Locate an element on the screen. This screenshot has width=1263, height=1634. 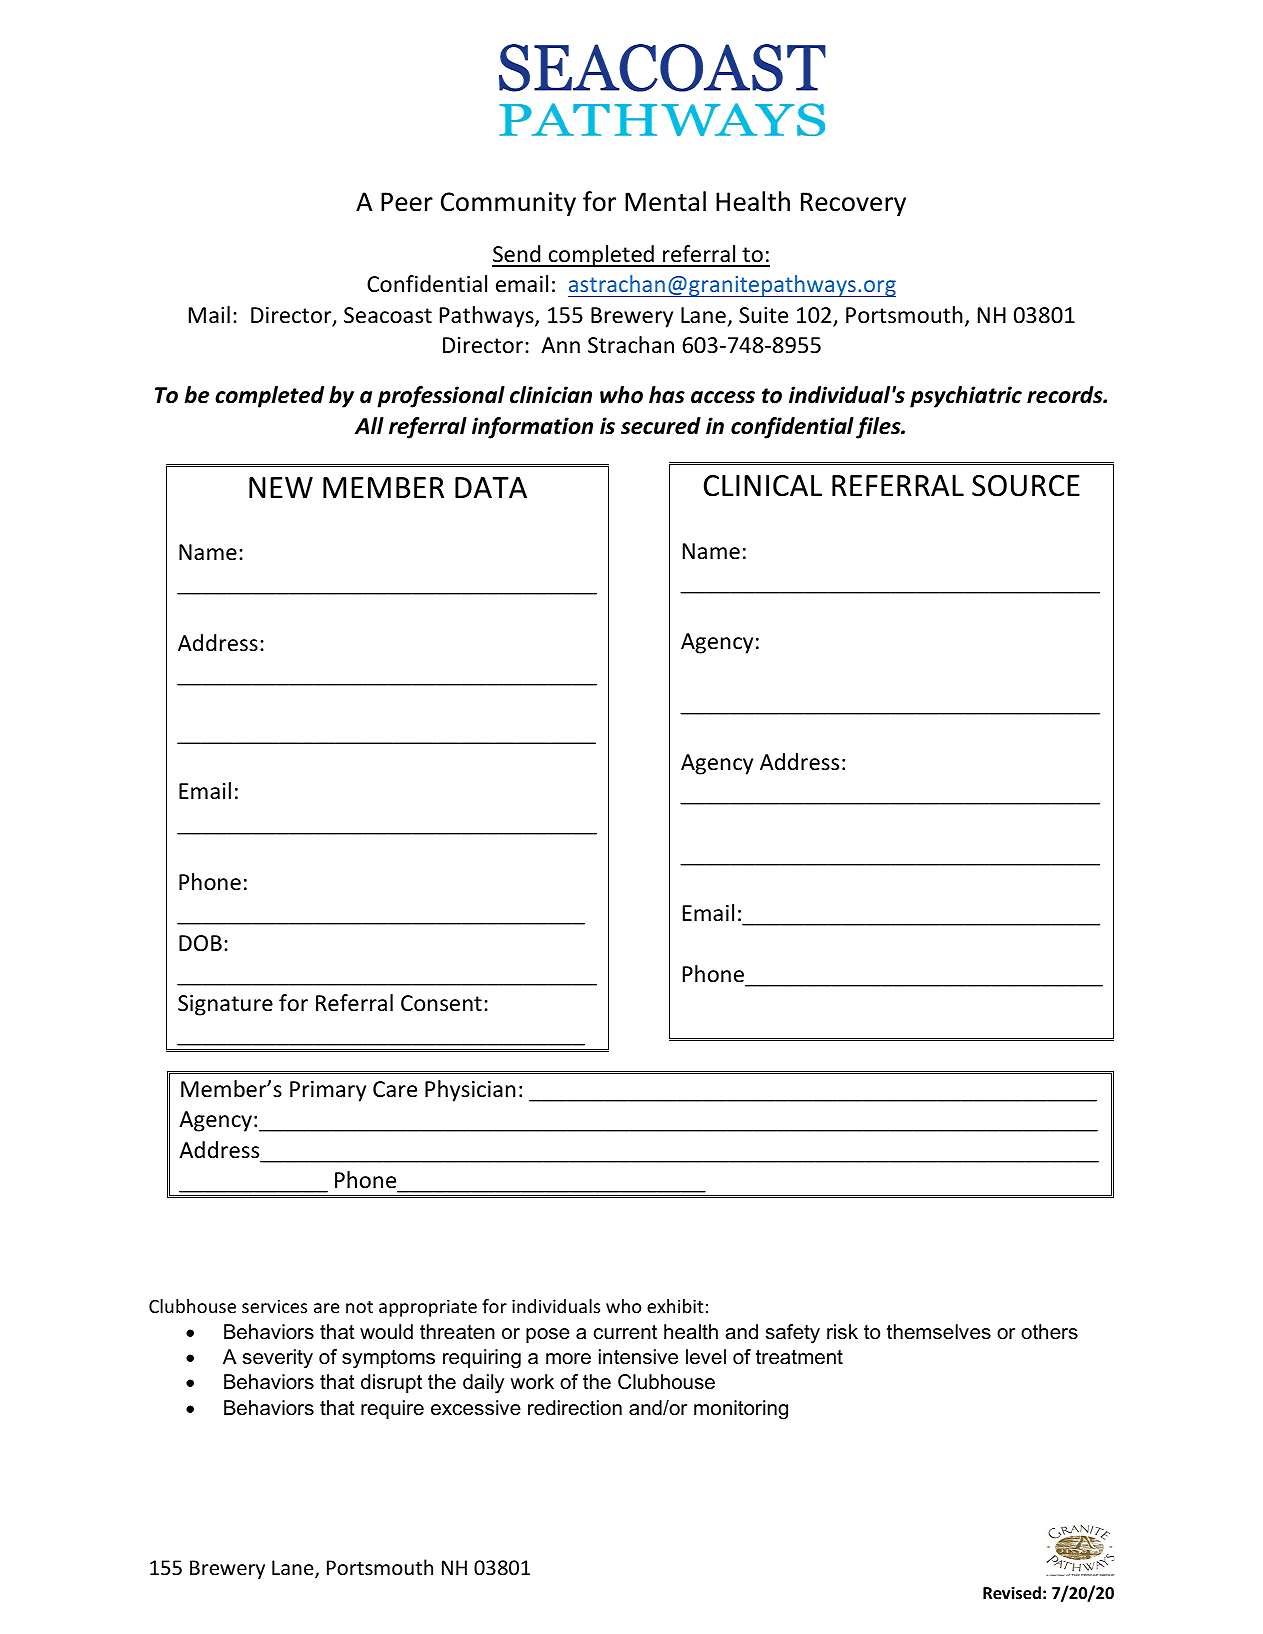
SOURCE is located at coordinates (1026, 486).
